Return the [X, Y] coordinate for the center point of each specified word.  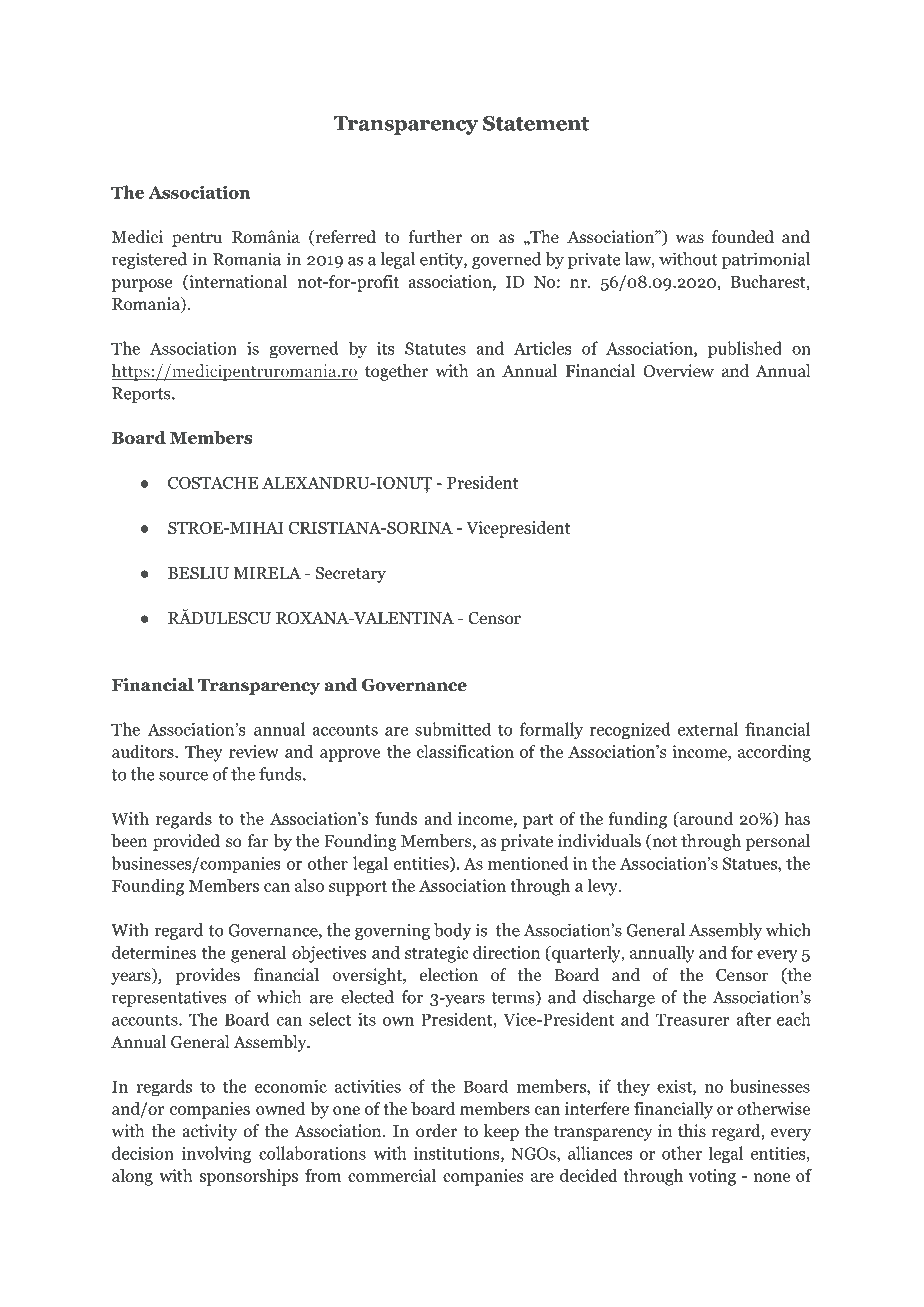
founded [743, 237]
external [708, 729]
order [436, 1131]
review [254, 751]
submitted [453, 729]
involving [216, 1154]
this [692, 1130]
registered [149, 260]
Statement [536, 123]
